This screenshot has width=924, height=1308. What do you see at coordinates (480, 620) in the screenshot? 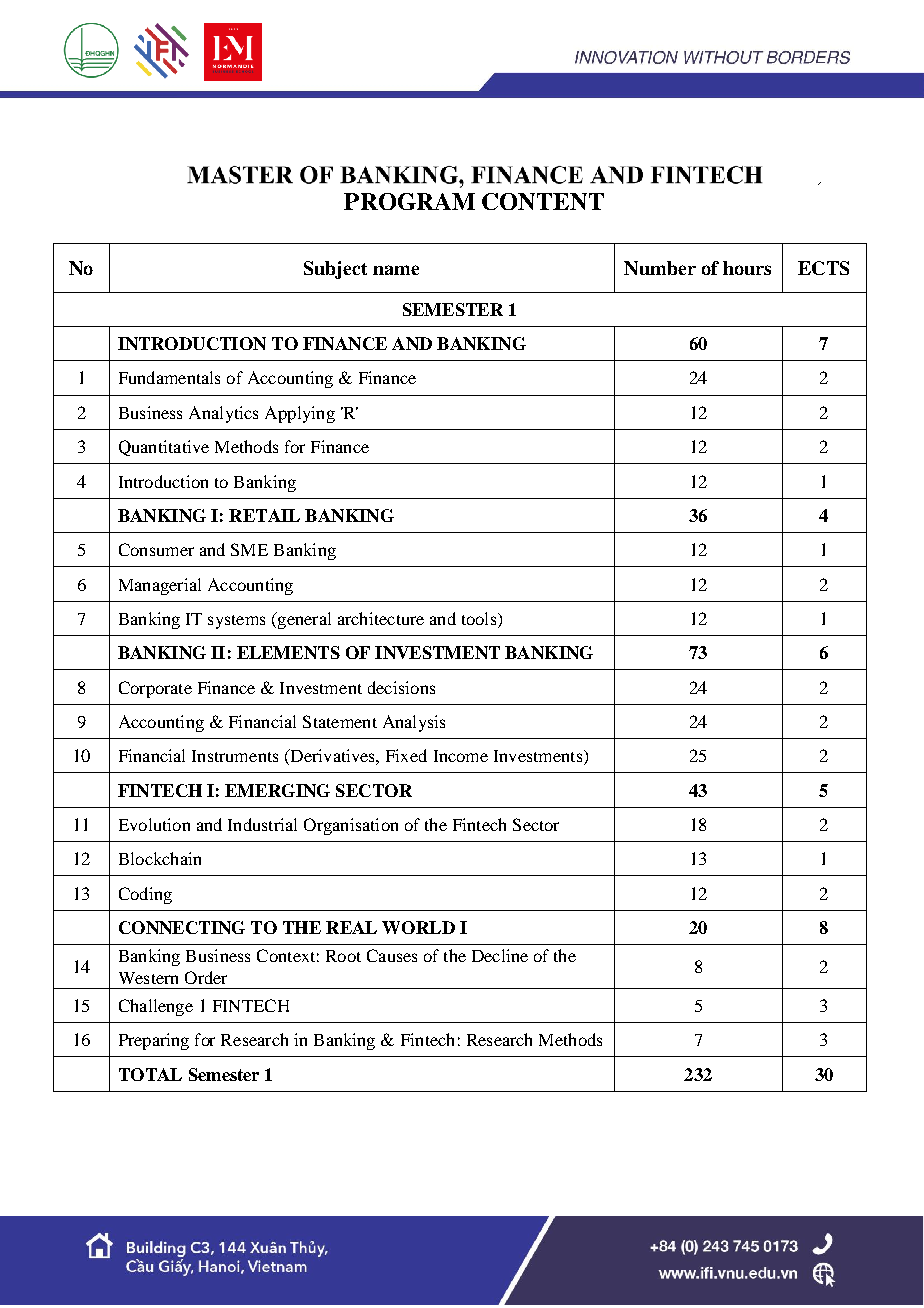
I see `tools` at bounding box center [480, 620].
